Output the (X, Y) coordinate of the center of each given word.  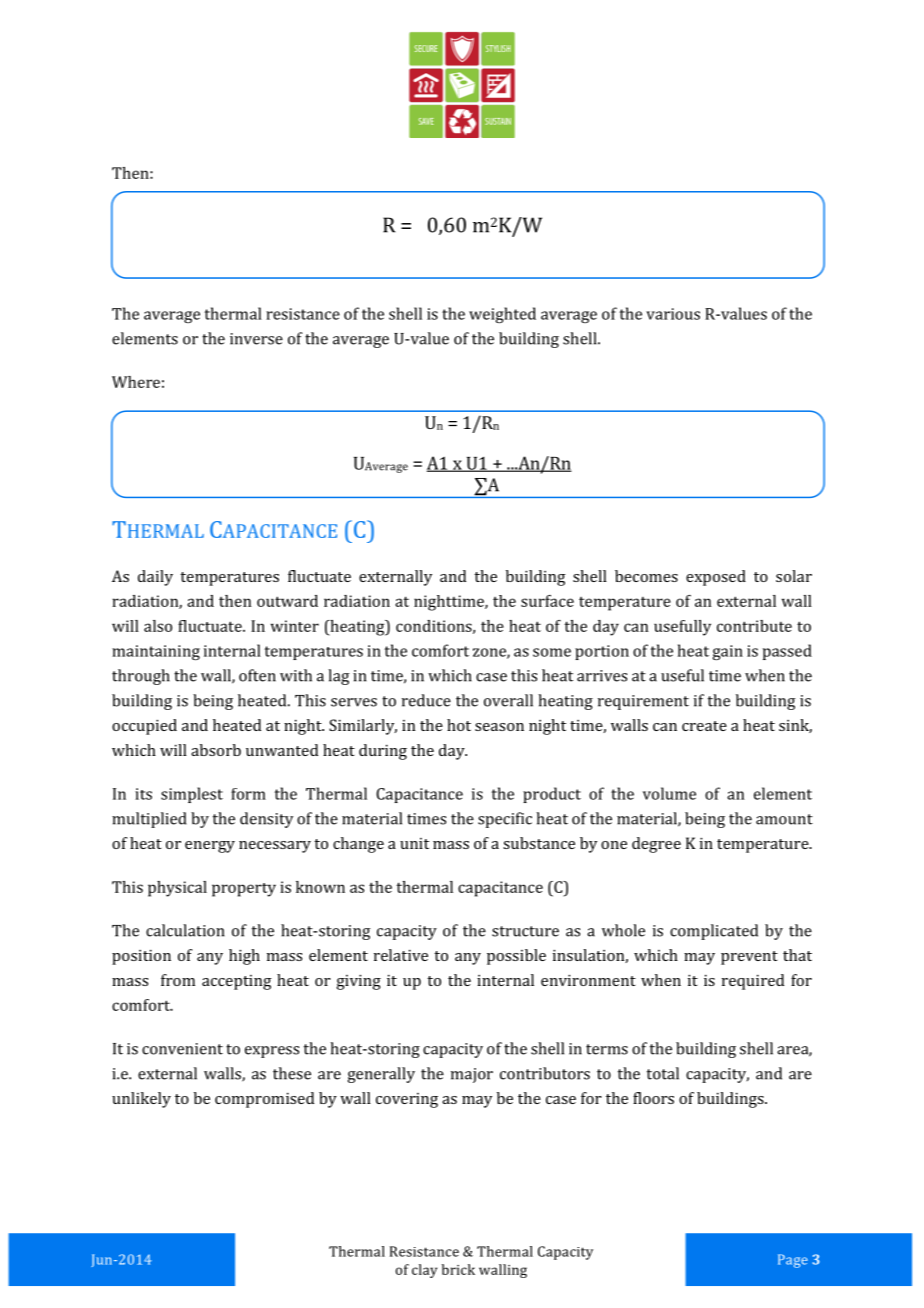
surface (547, 601)
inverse (256, 339)
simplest (192, 795)
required (753, 982)
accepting (237, 982)
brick (458, 1269)
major (472, 1075)
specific (505, 820)
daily (155, 578)
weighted (502, 315)
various (673, 314)
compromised (264, 1100)
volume (669, 793)
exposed (716, 578)
